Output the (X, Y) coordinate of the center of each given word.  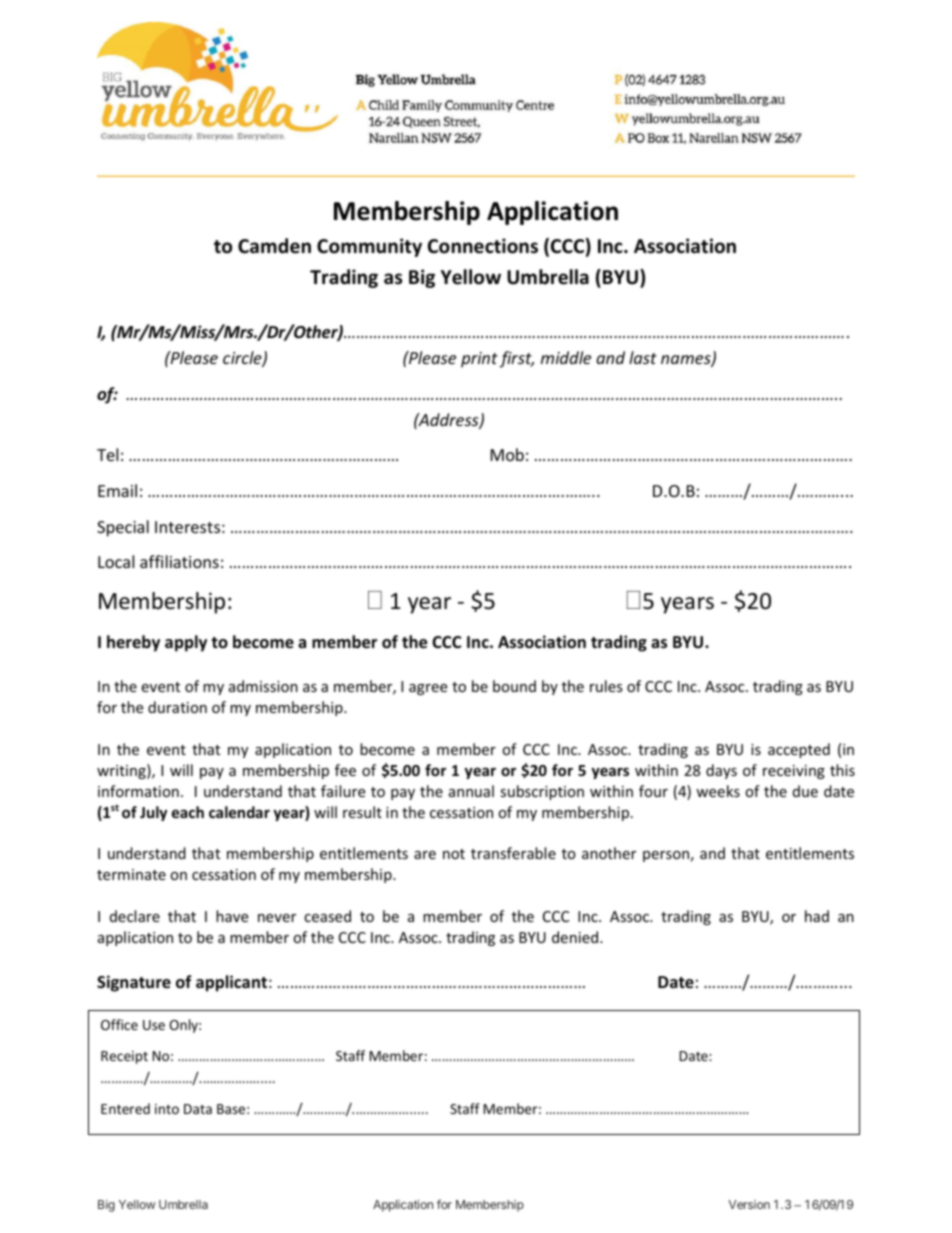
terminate (131, 874)
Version (749, 1204)
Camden (274, 246)
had (817, 916)
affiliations (179, 561)
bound (514, 686)
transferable (513, 853)
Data (198, 1109)
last (643, 357)
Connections (483, 246)
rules (606, 686)
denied (576, 937)
